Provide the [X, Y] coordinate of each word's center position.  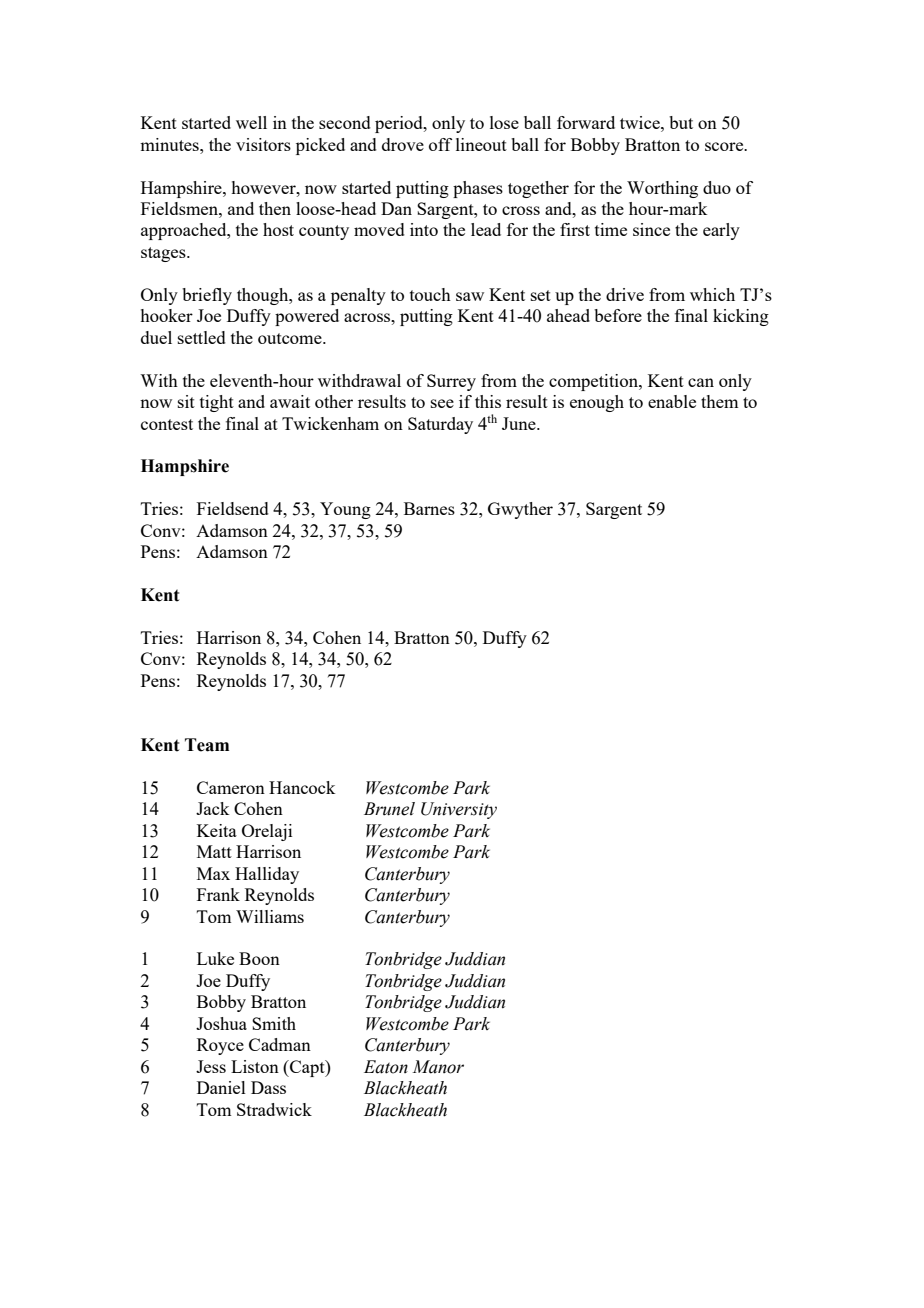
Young [345, 510]
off [440, 144]
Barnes [429, 508]
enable [672, 401]
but [681, 122]
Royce [220, 1046]
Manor [438, 1067]
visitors [263, 144]
